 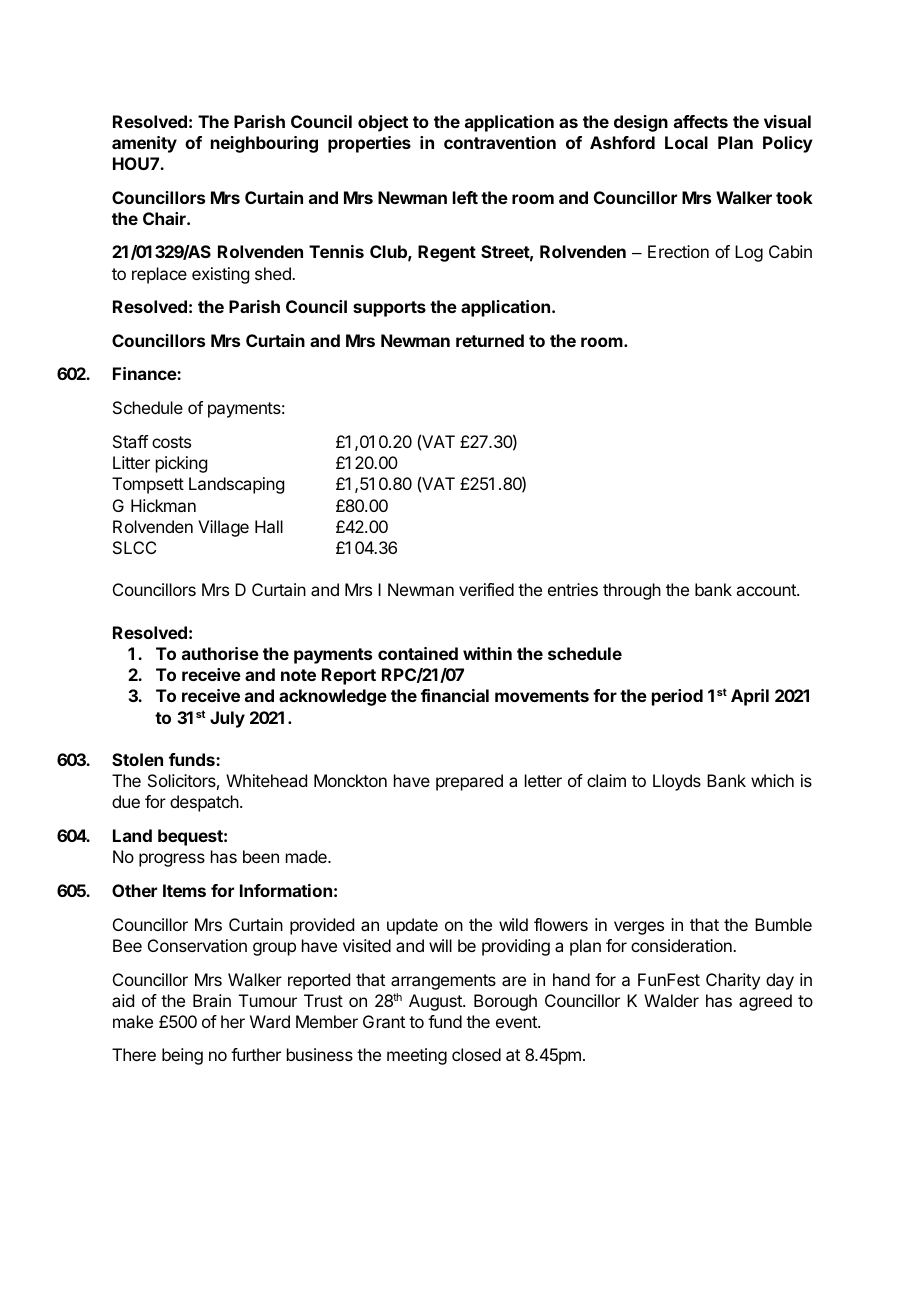 What do you see at coordinates (220, 275) in the screenshot?
I see `existing` at bounding box center [220, 275].
